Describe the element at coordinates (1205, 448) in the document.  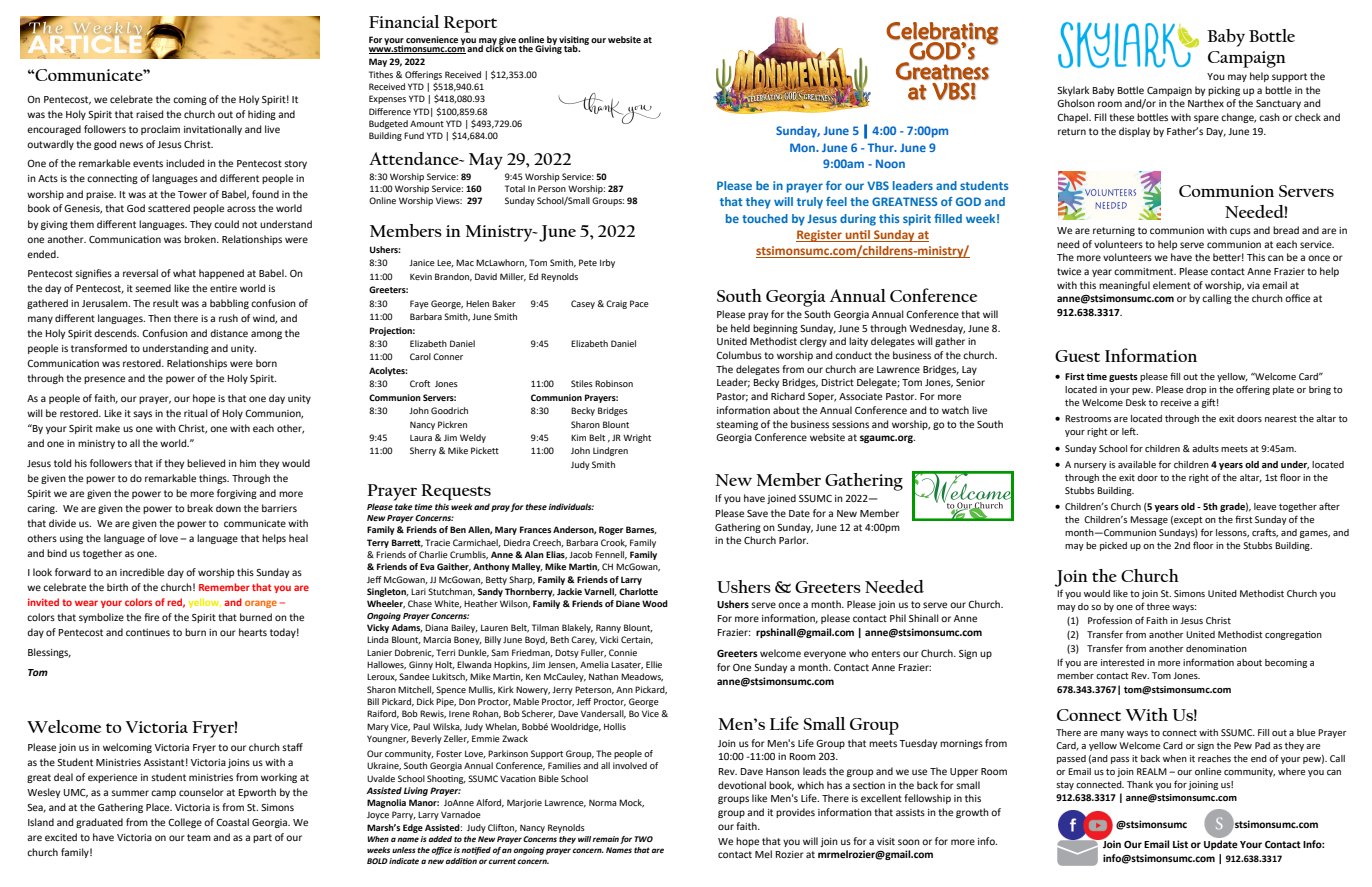
I see `adults` at that location.
